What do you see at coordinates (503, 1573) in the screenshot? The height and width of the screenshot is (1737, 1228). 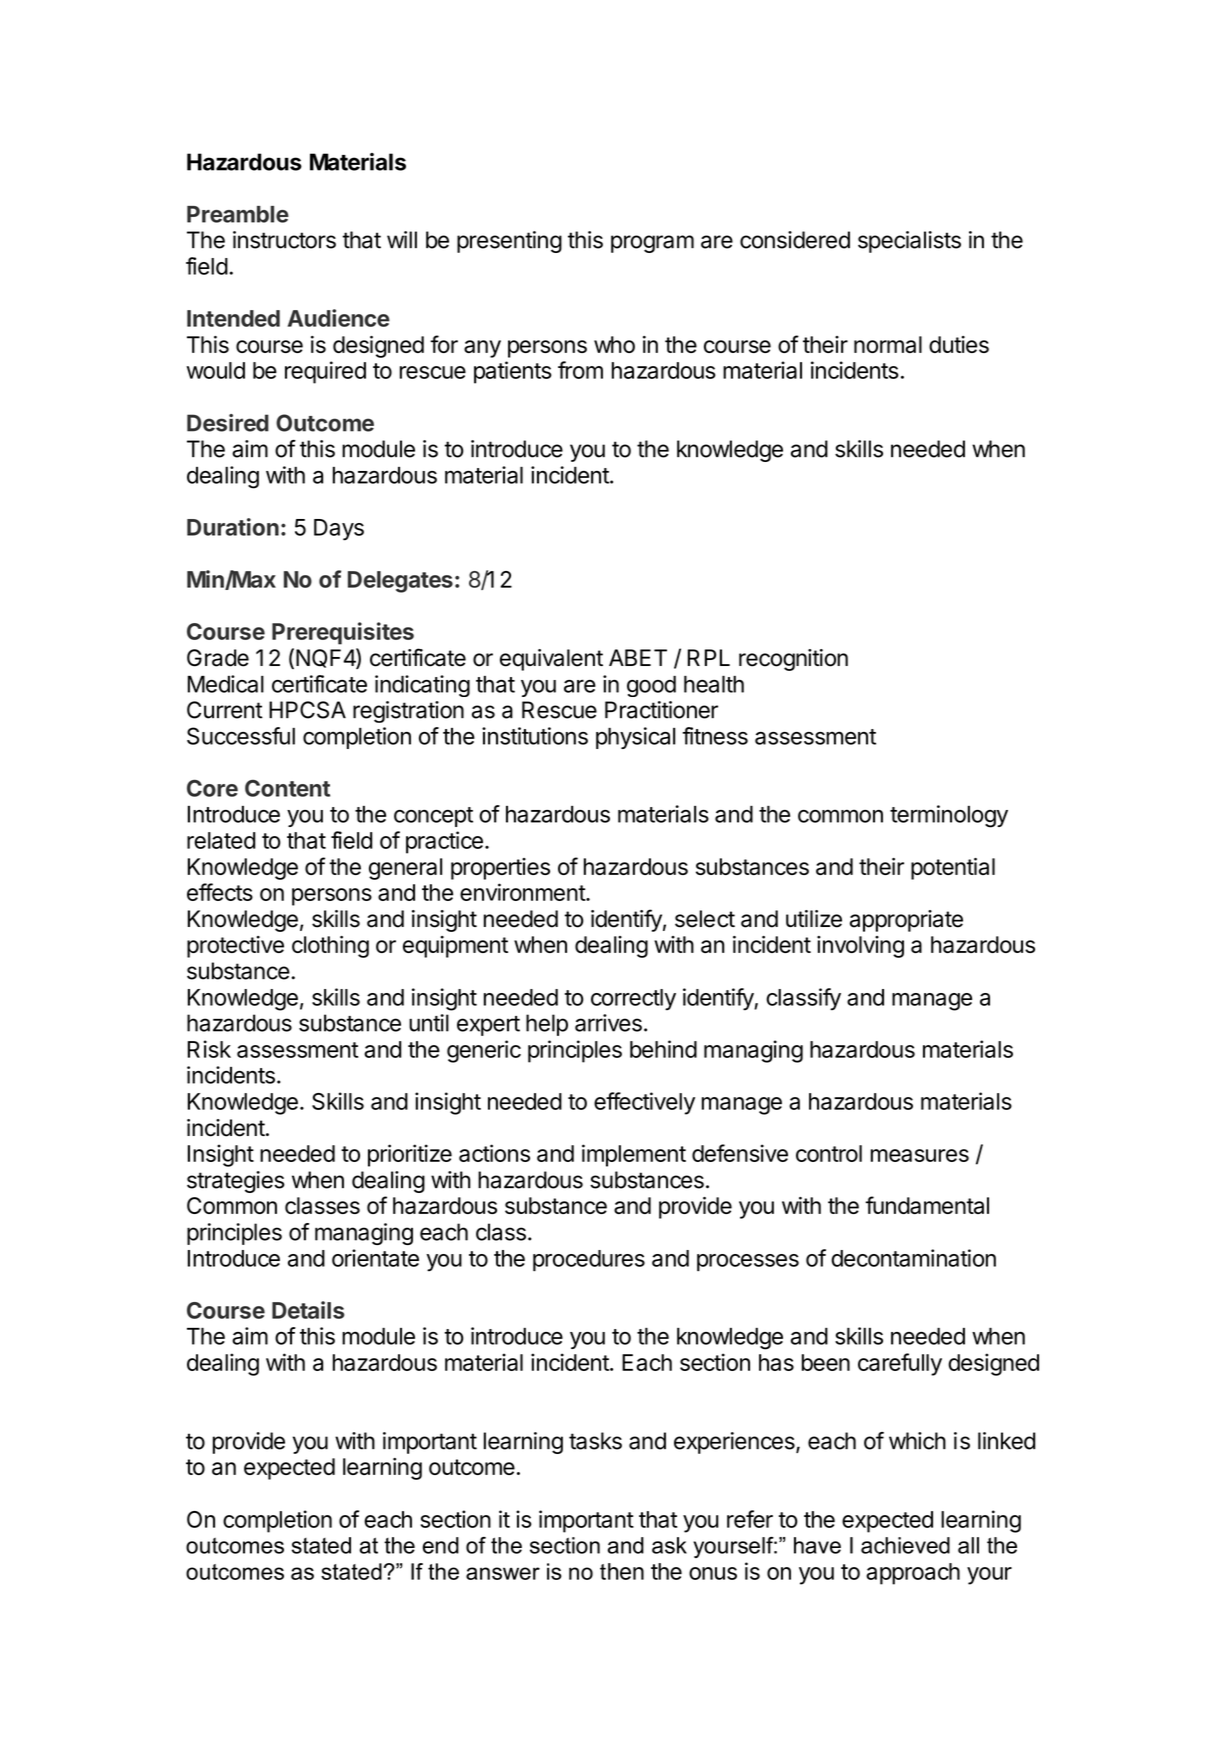 I see `answer` at bounding box center [503, 1573].
